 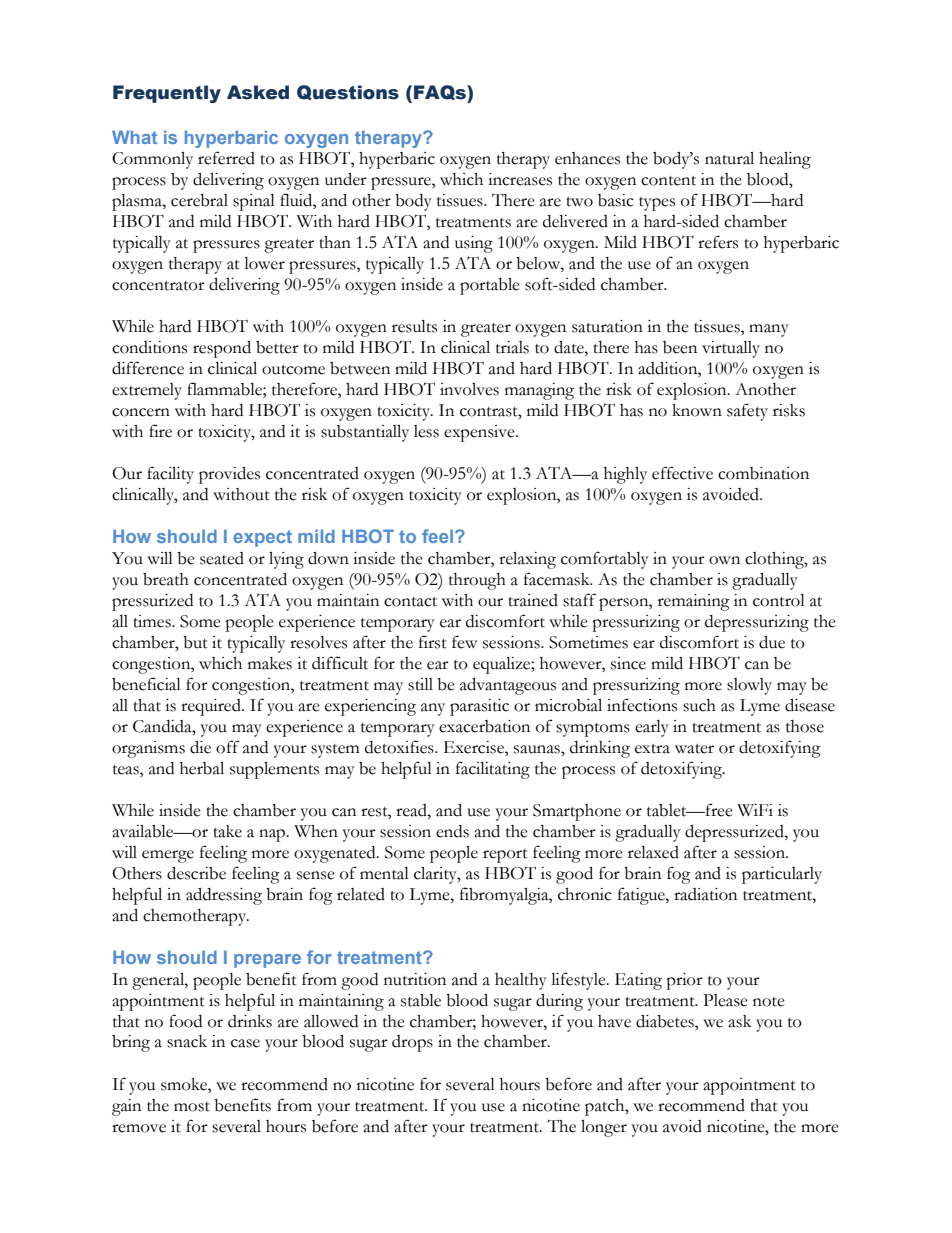 I want to click on herbal, so click(x=202, y=768).
